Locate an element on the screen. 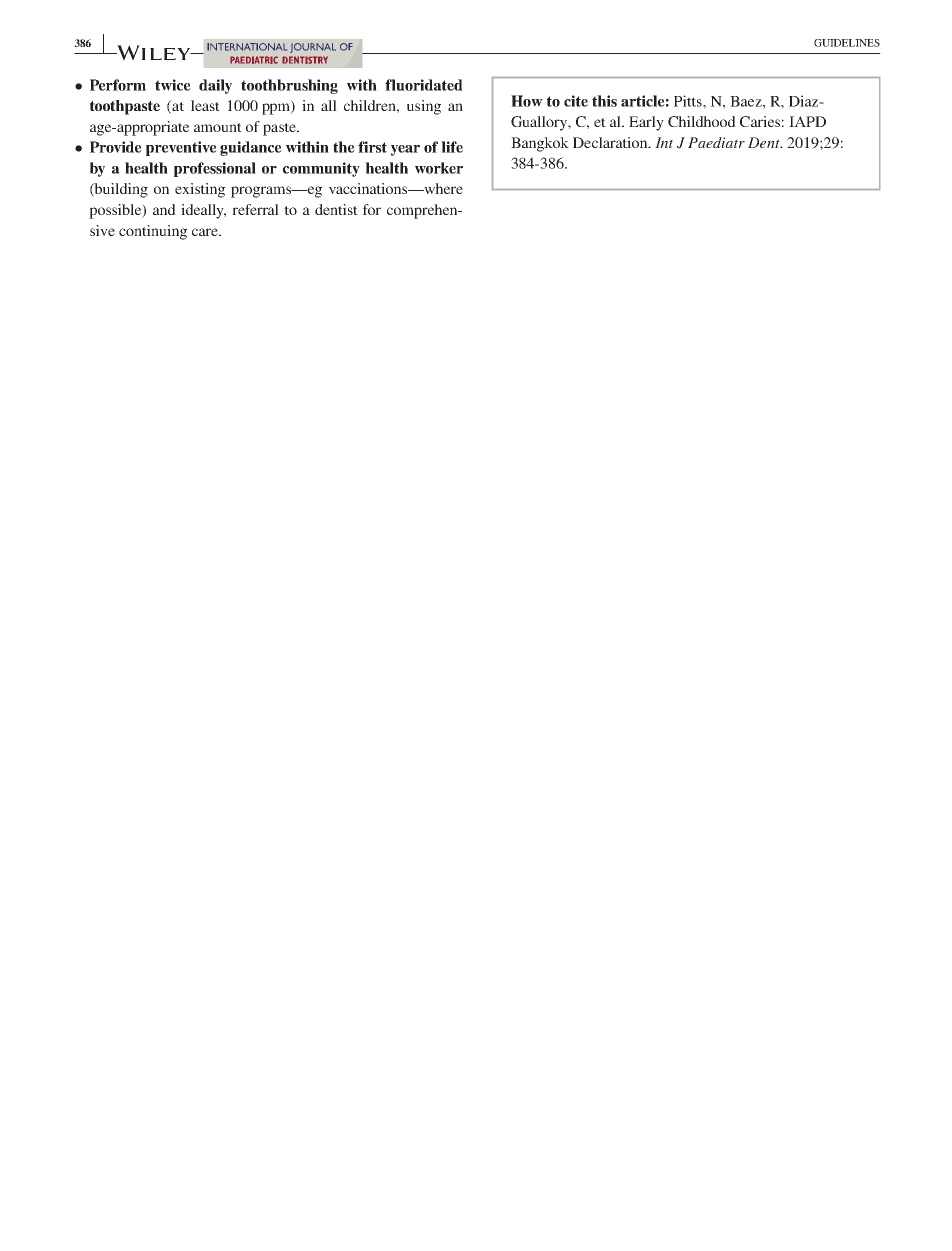  Pitts is located at coordinates (689, 101).
